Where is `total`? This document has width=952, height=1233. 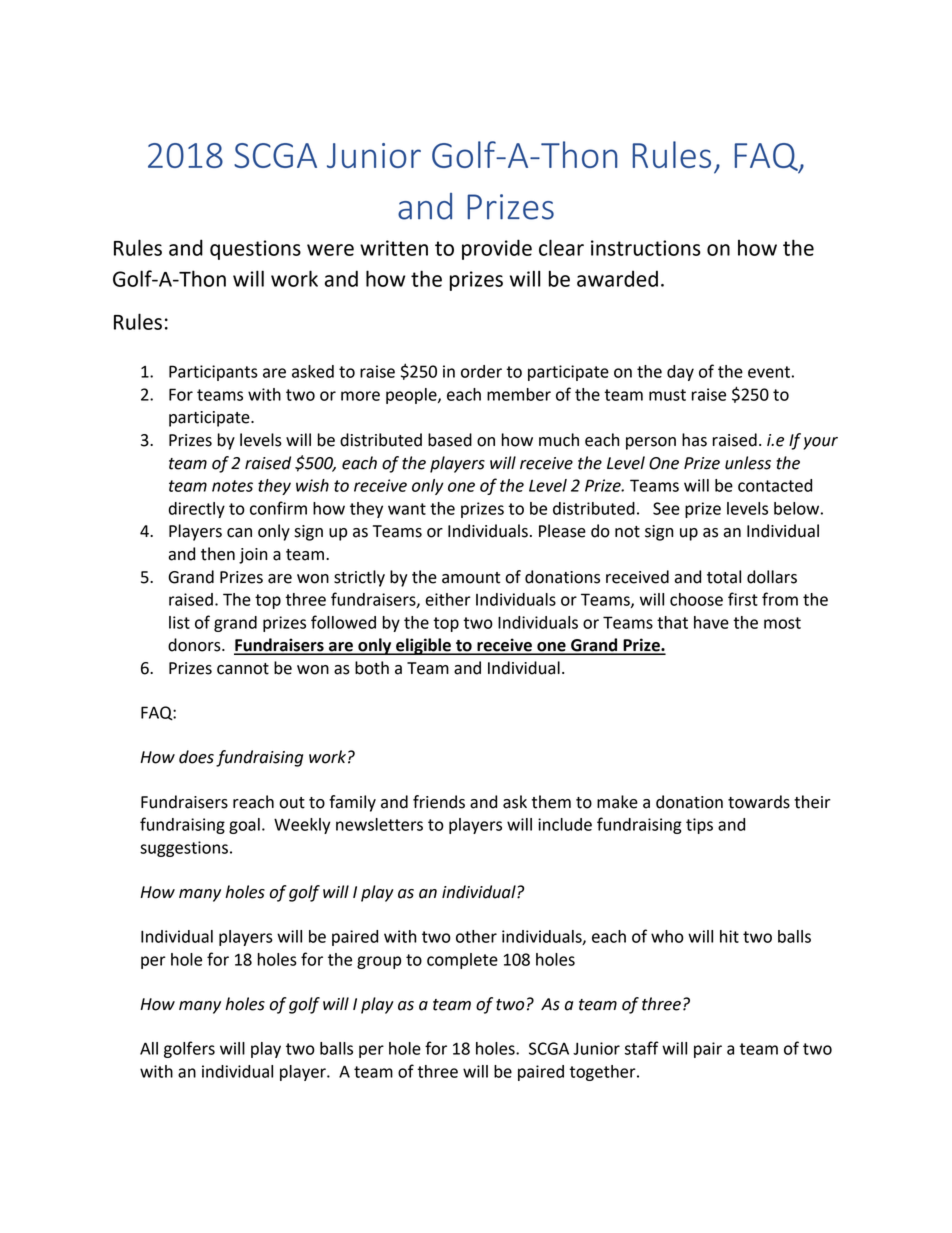
total is located at coordinates (724, 577).
